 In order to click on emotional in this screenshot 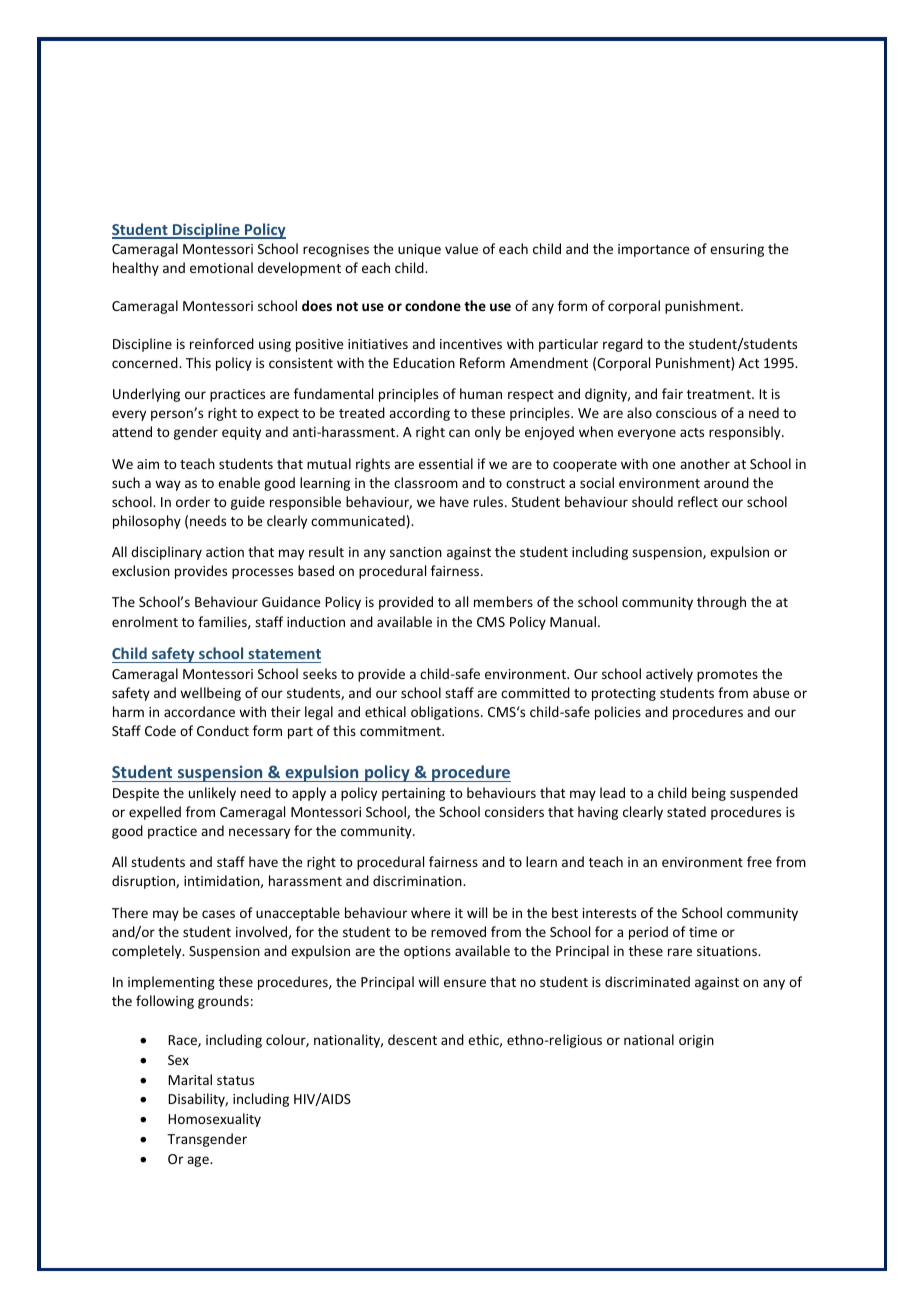, I will do `click(221, 267)`.
